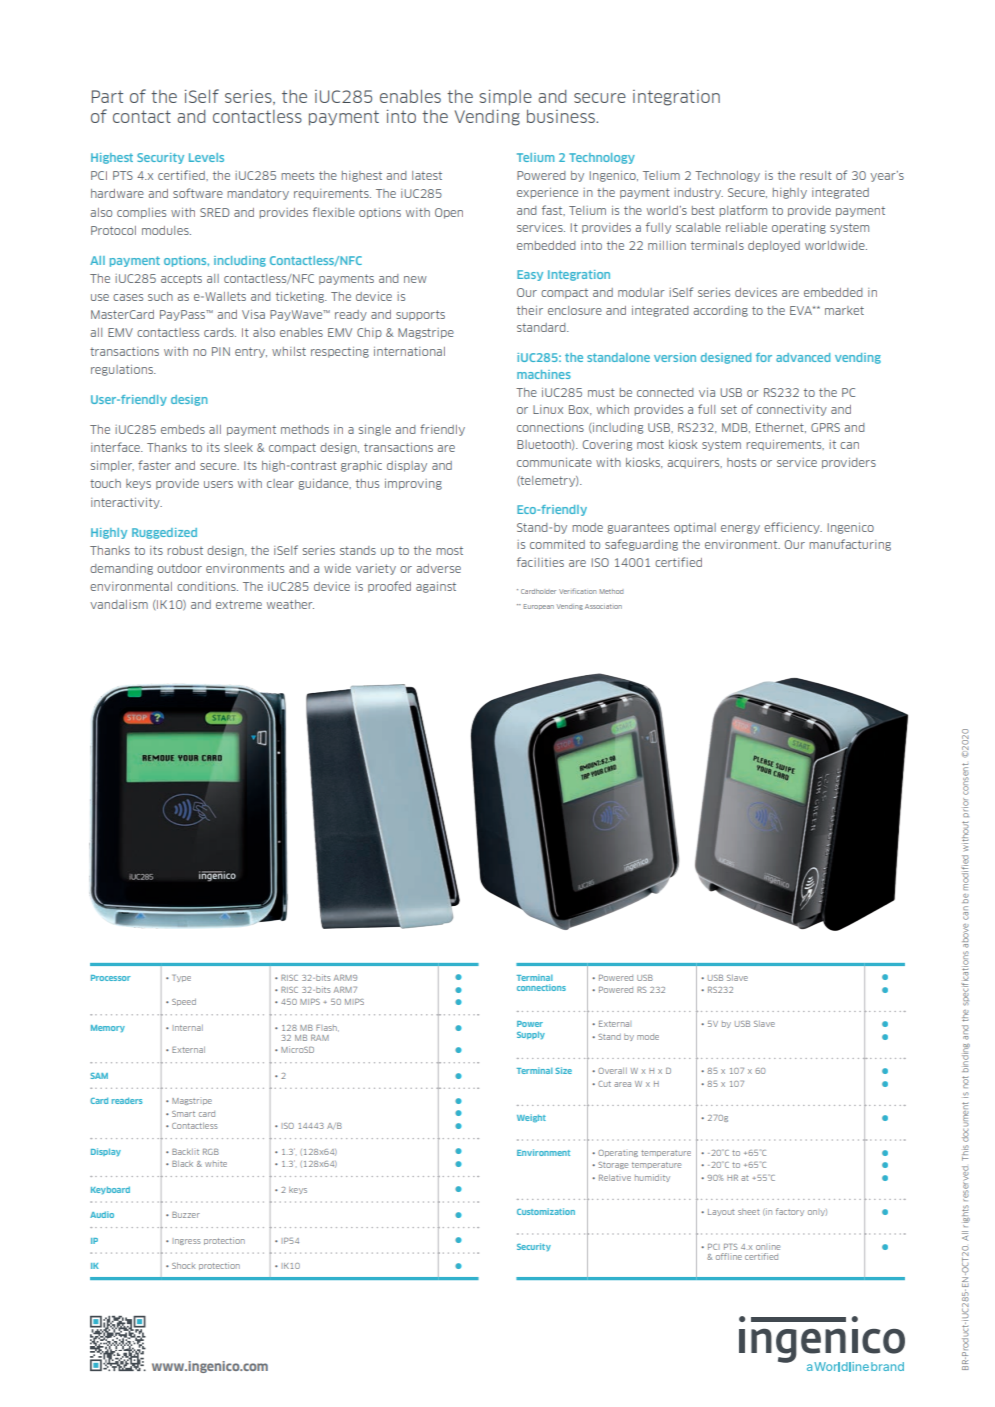 The image size is (995, 1407). I want to click on European, so click(538, 607).
